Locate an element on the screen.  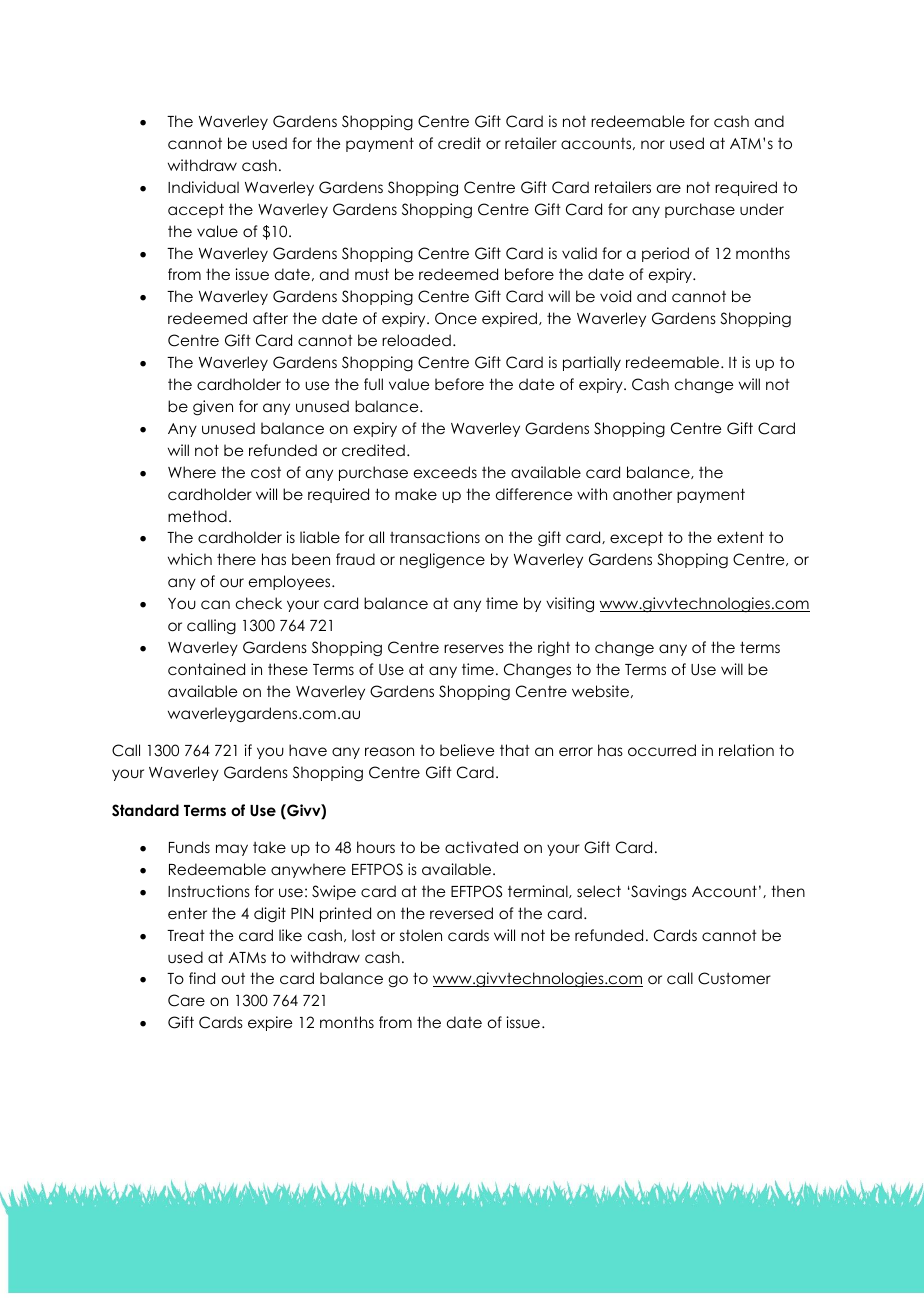
Individual is located at coordinates (203, 187).
